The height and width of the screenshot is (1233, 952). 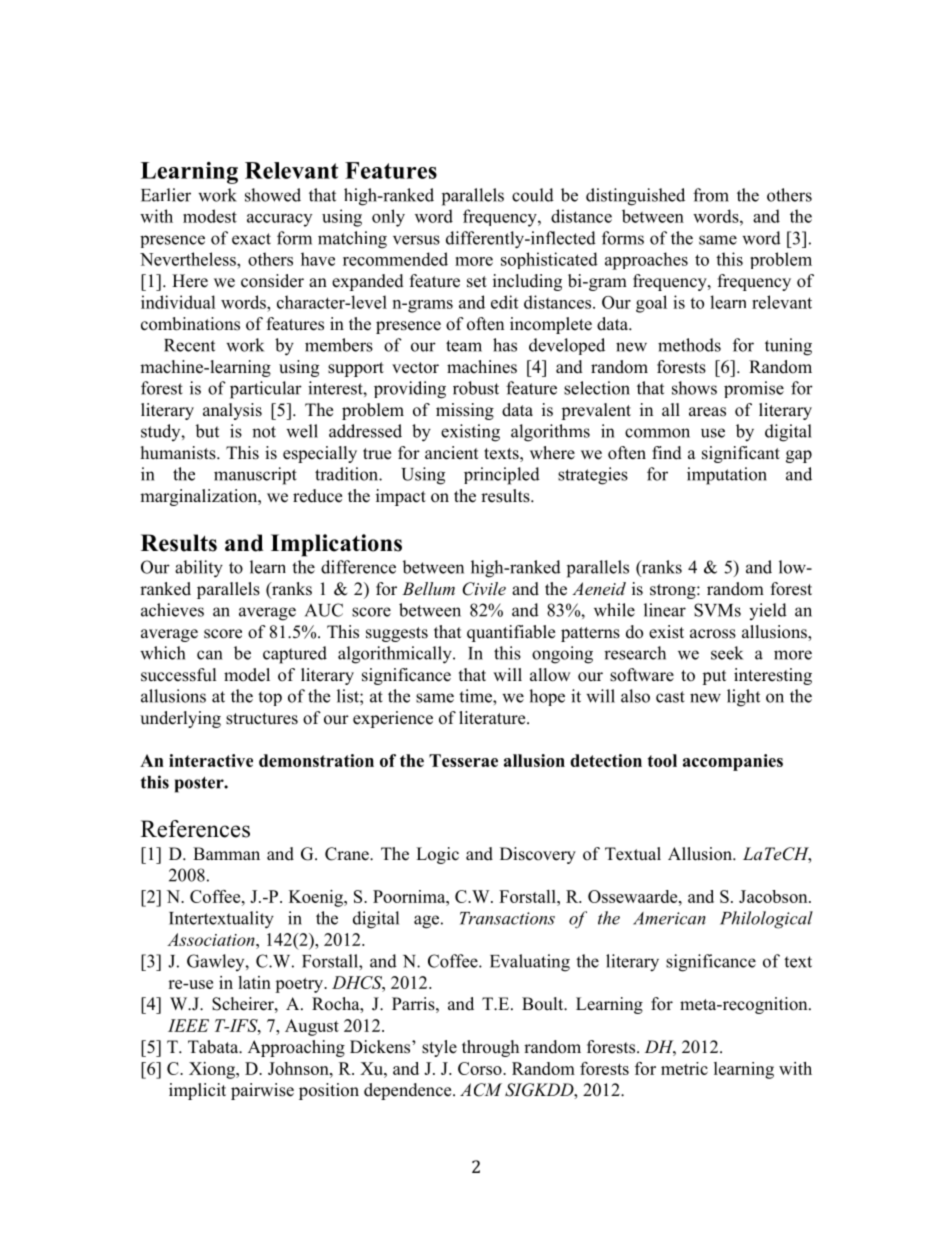 What do you see at coordinates (727, 653) in the screenshot?
I see `seek` at bounding box center [727, 653].
